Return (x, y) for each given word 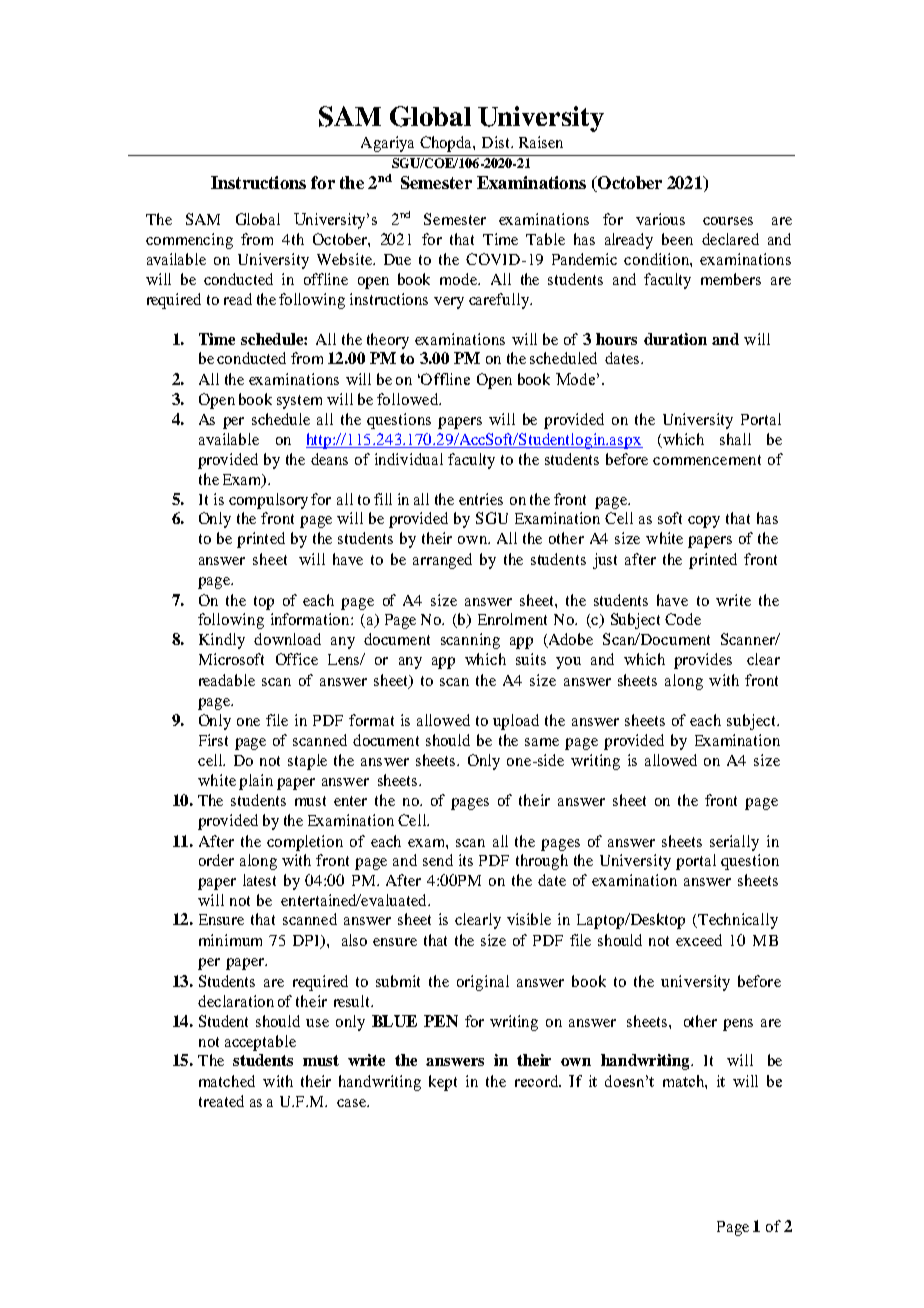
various (660, 219)
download (287, 639)
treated (221, 1101)
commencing (189, 241)
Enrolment (512, 619)
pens (738, 1025)
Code (683, 619)
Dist (497, 142)
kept (443, 1083)
